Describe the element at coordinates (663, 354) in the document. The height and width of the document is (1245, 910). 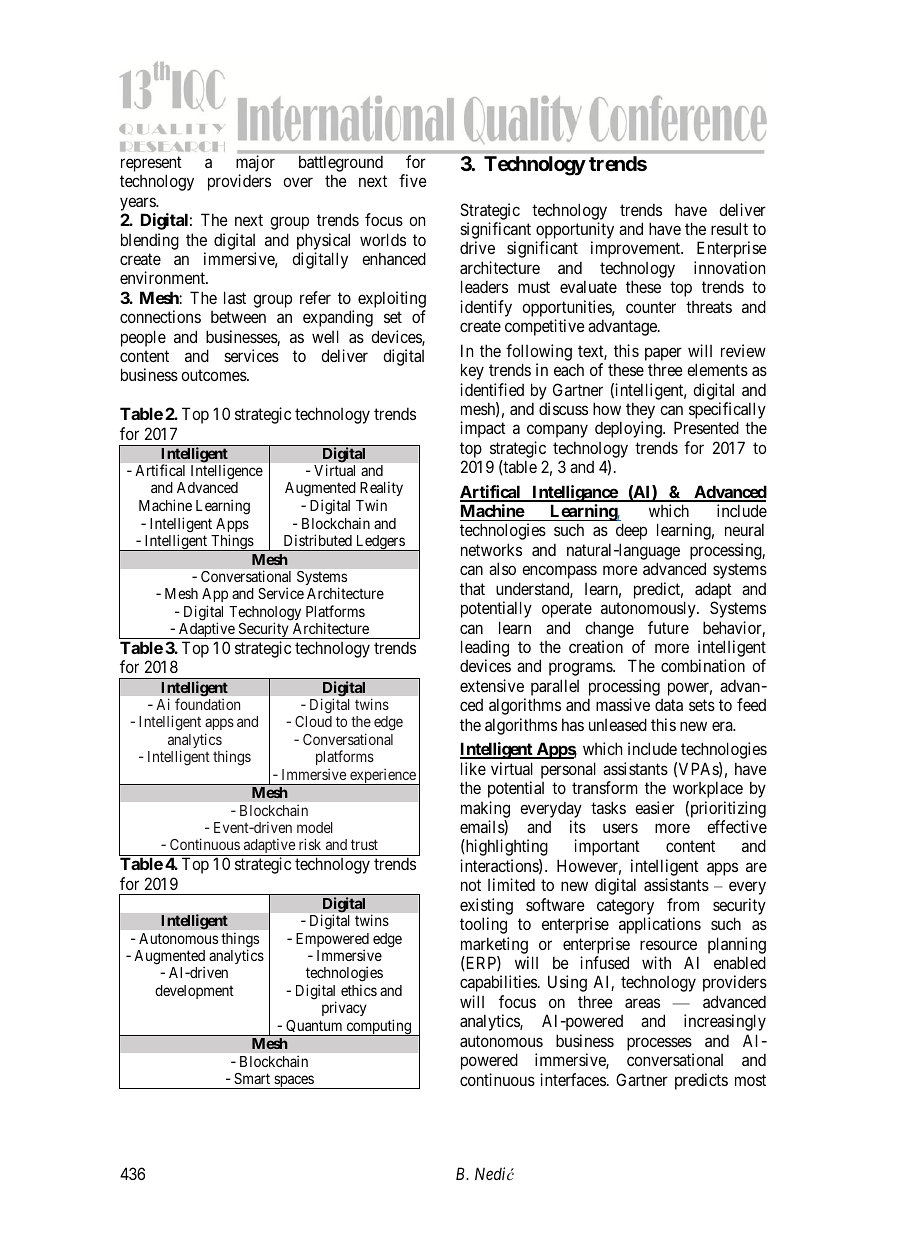
I see `paper` at that location.
